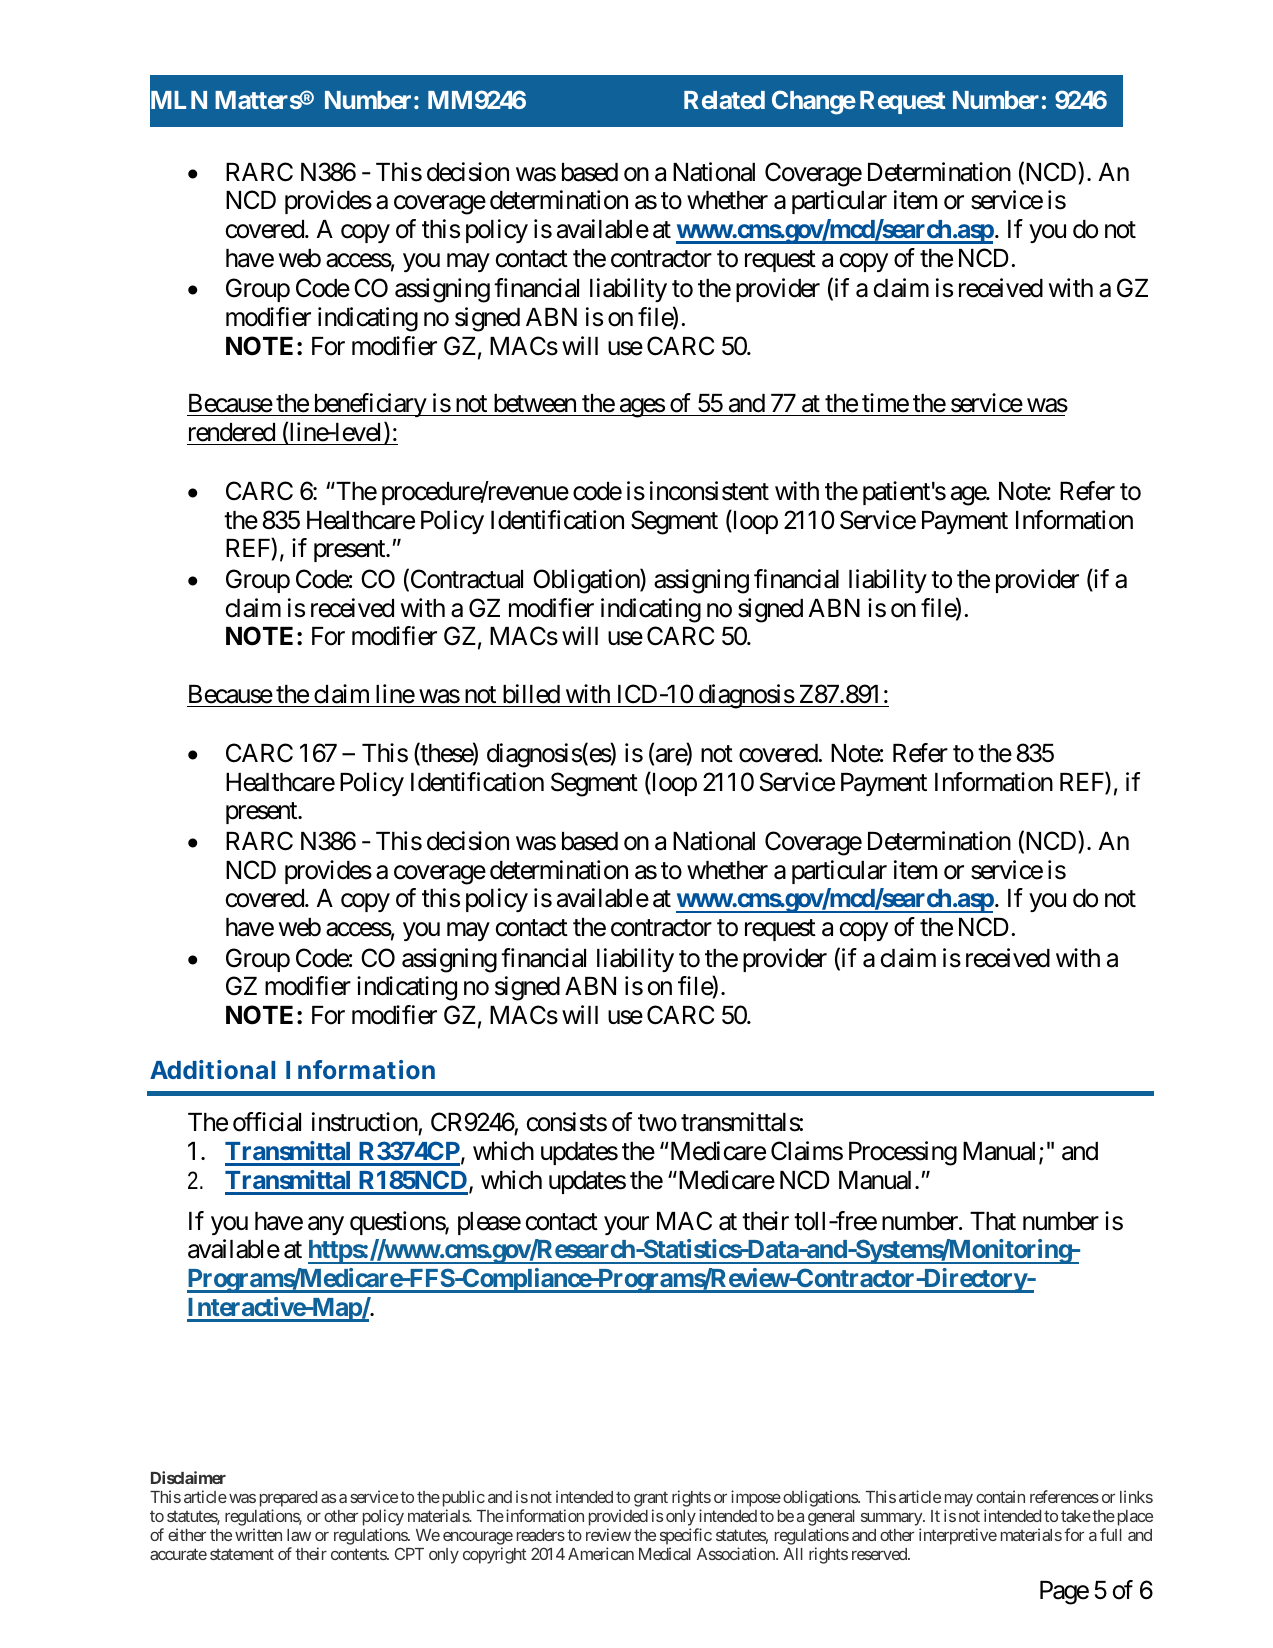  Describe the element at coordinates (1000, 1496) in the document. I see `contain` at that location.
